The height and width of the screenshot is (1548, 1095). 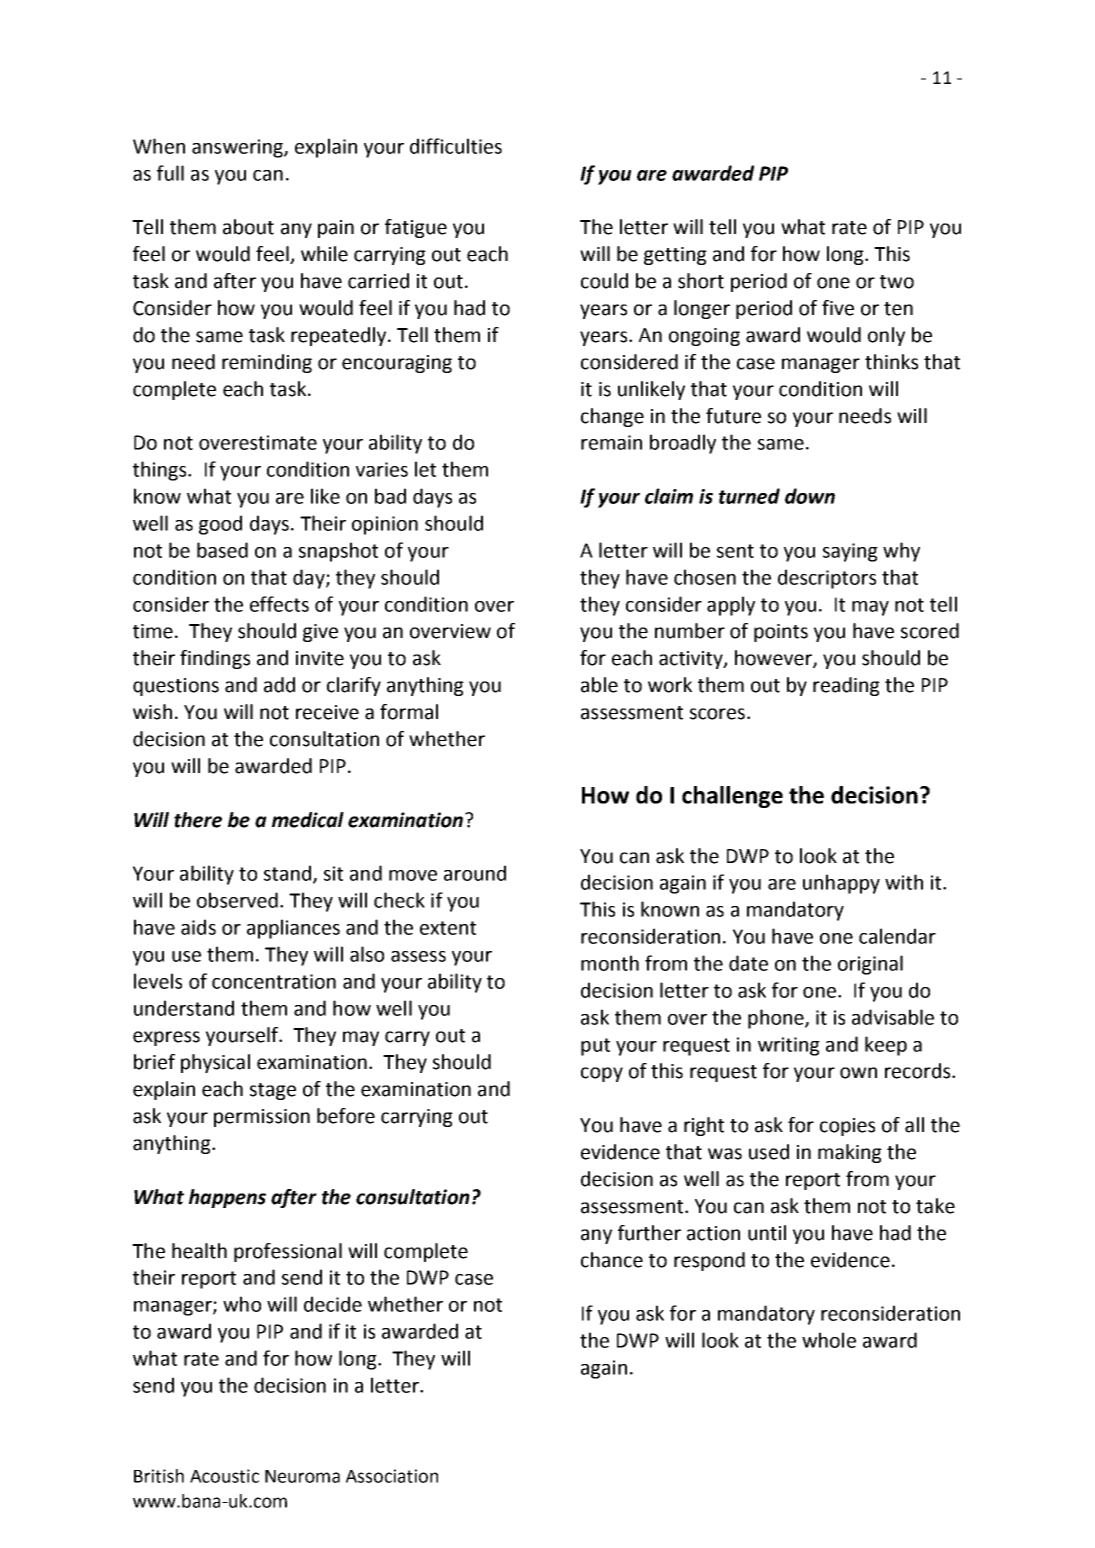 What do you see at coordinates (456, 146) in the screenshot?
I see `difficulties` at bounding box center [456, 146].
